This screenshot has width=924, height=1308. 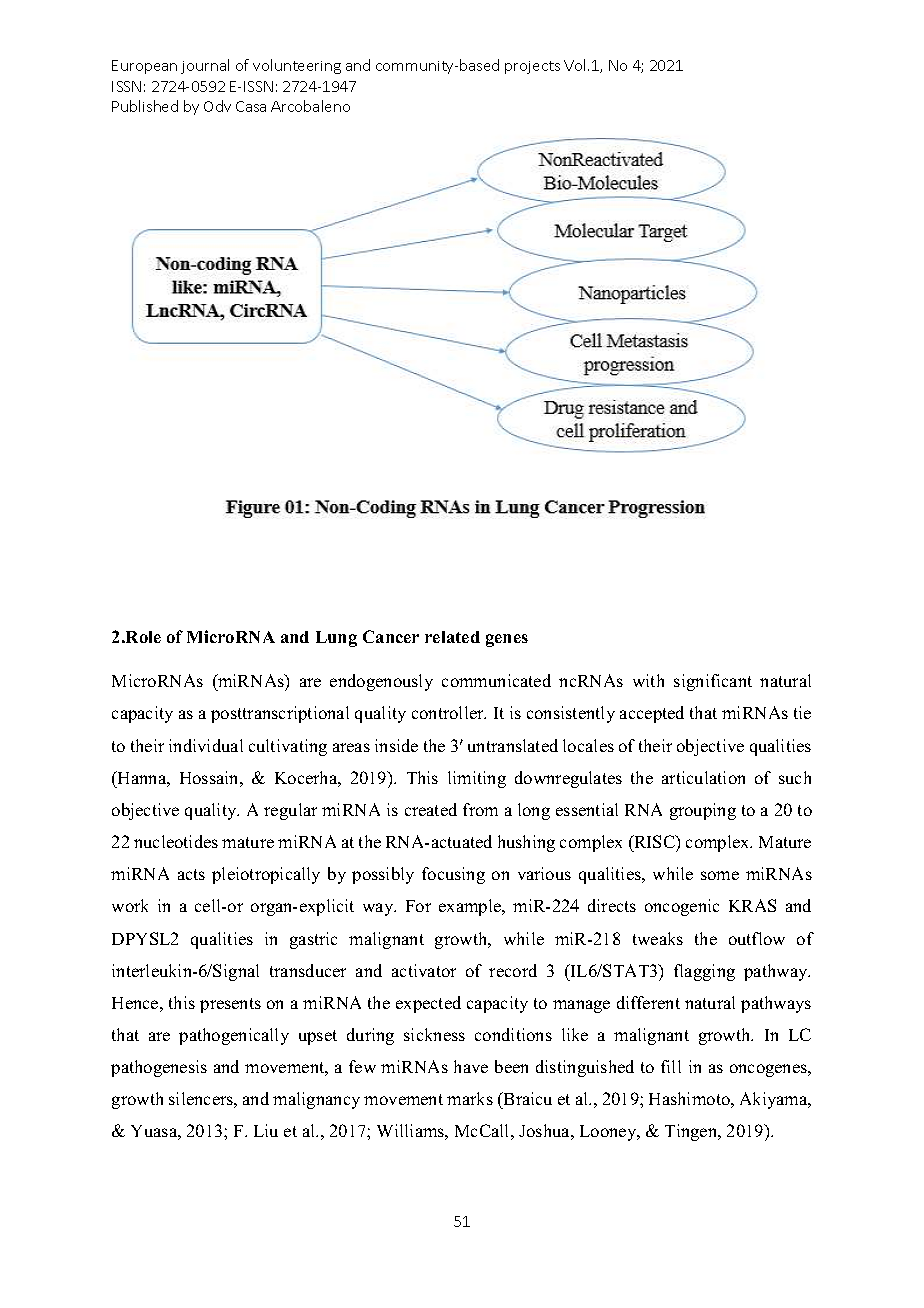 I want to click on journal, so click(x=205, y=66).
